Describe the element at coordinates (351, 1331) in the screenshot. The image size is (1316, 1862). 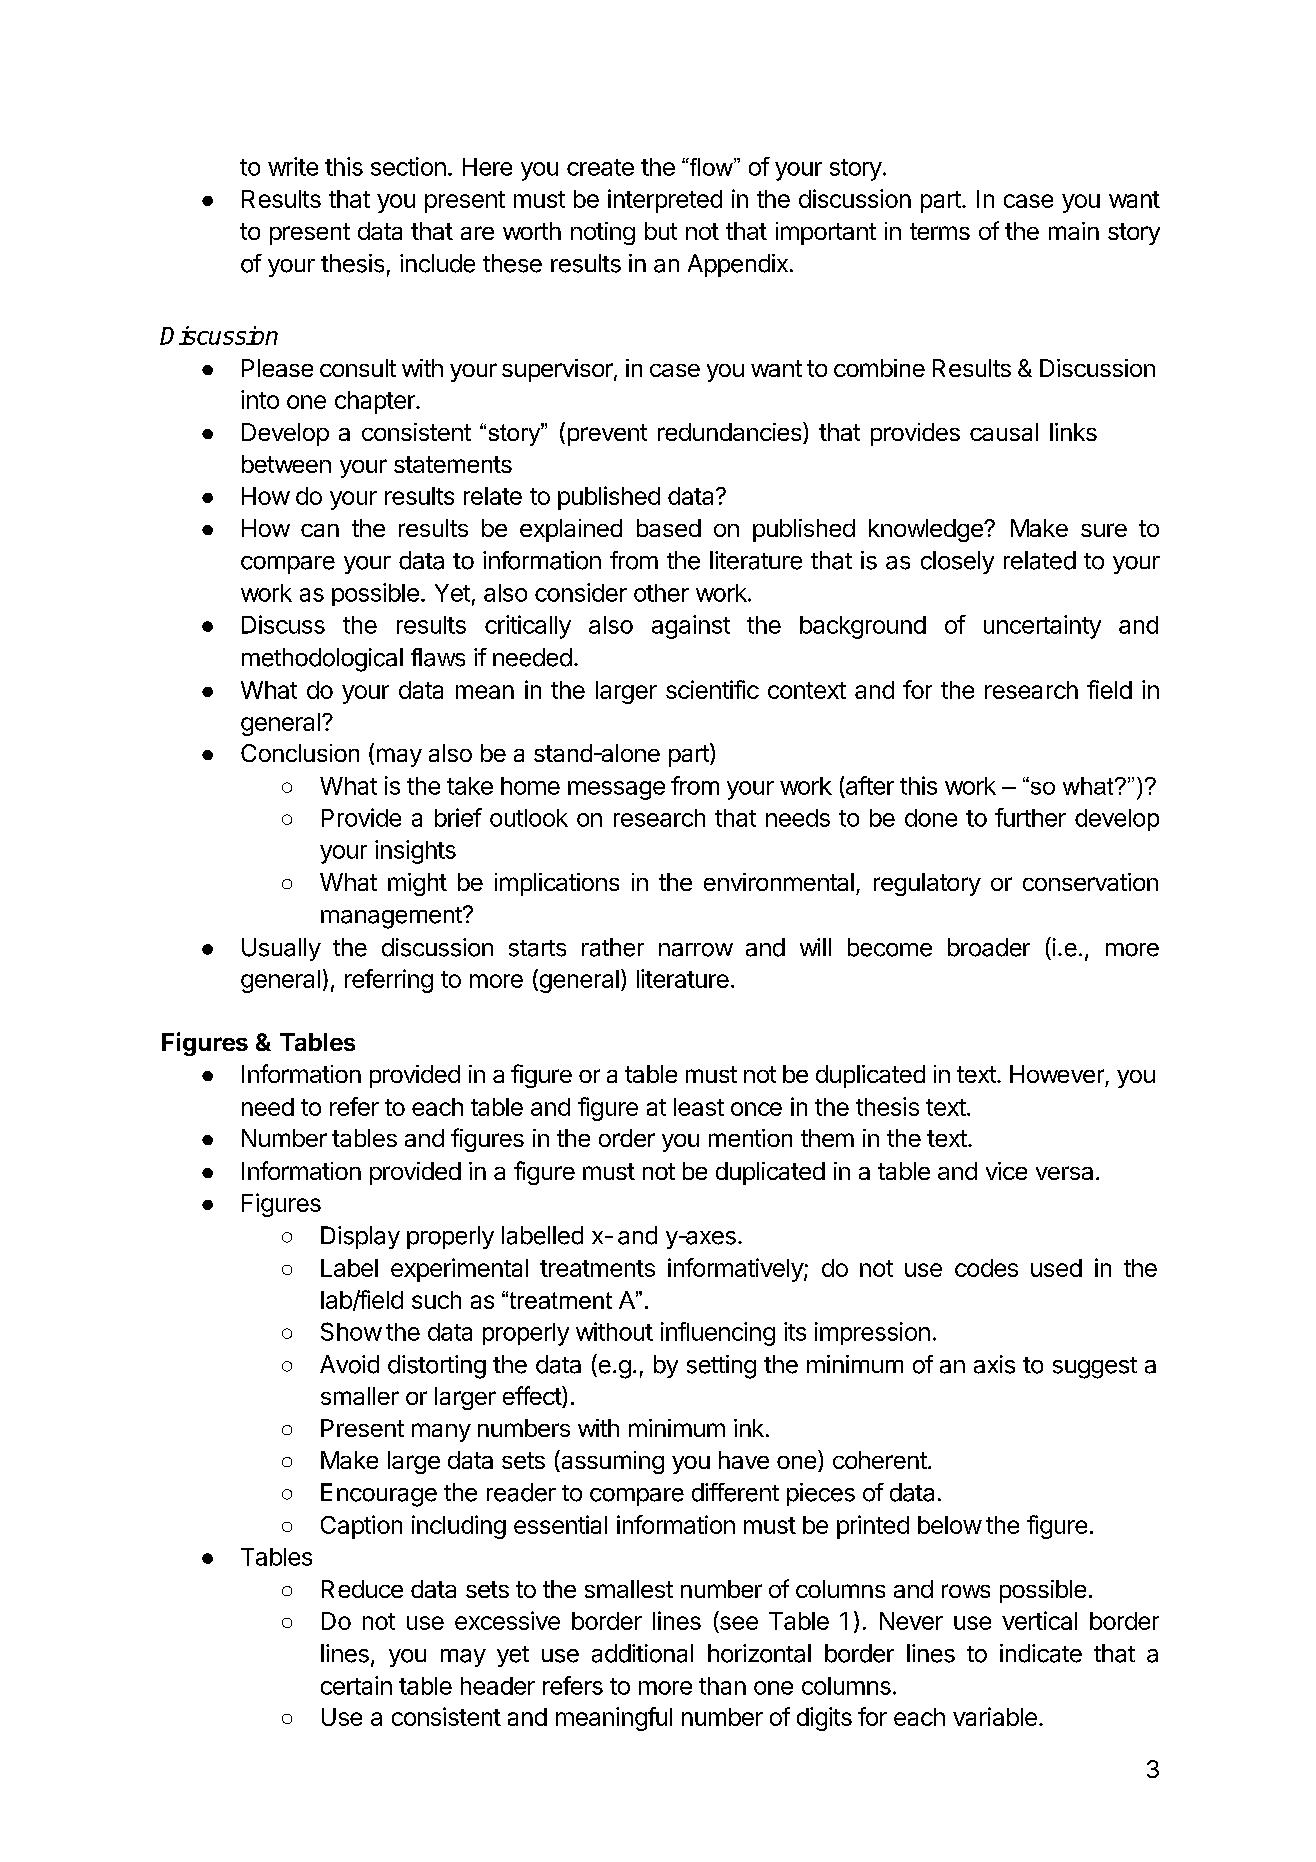
I see `Show` at that location.
